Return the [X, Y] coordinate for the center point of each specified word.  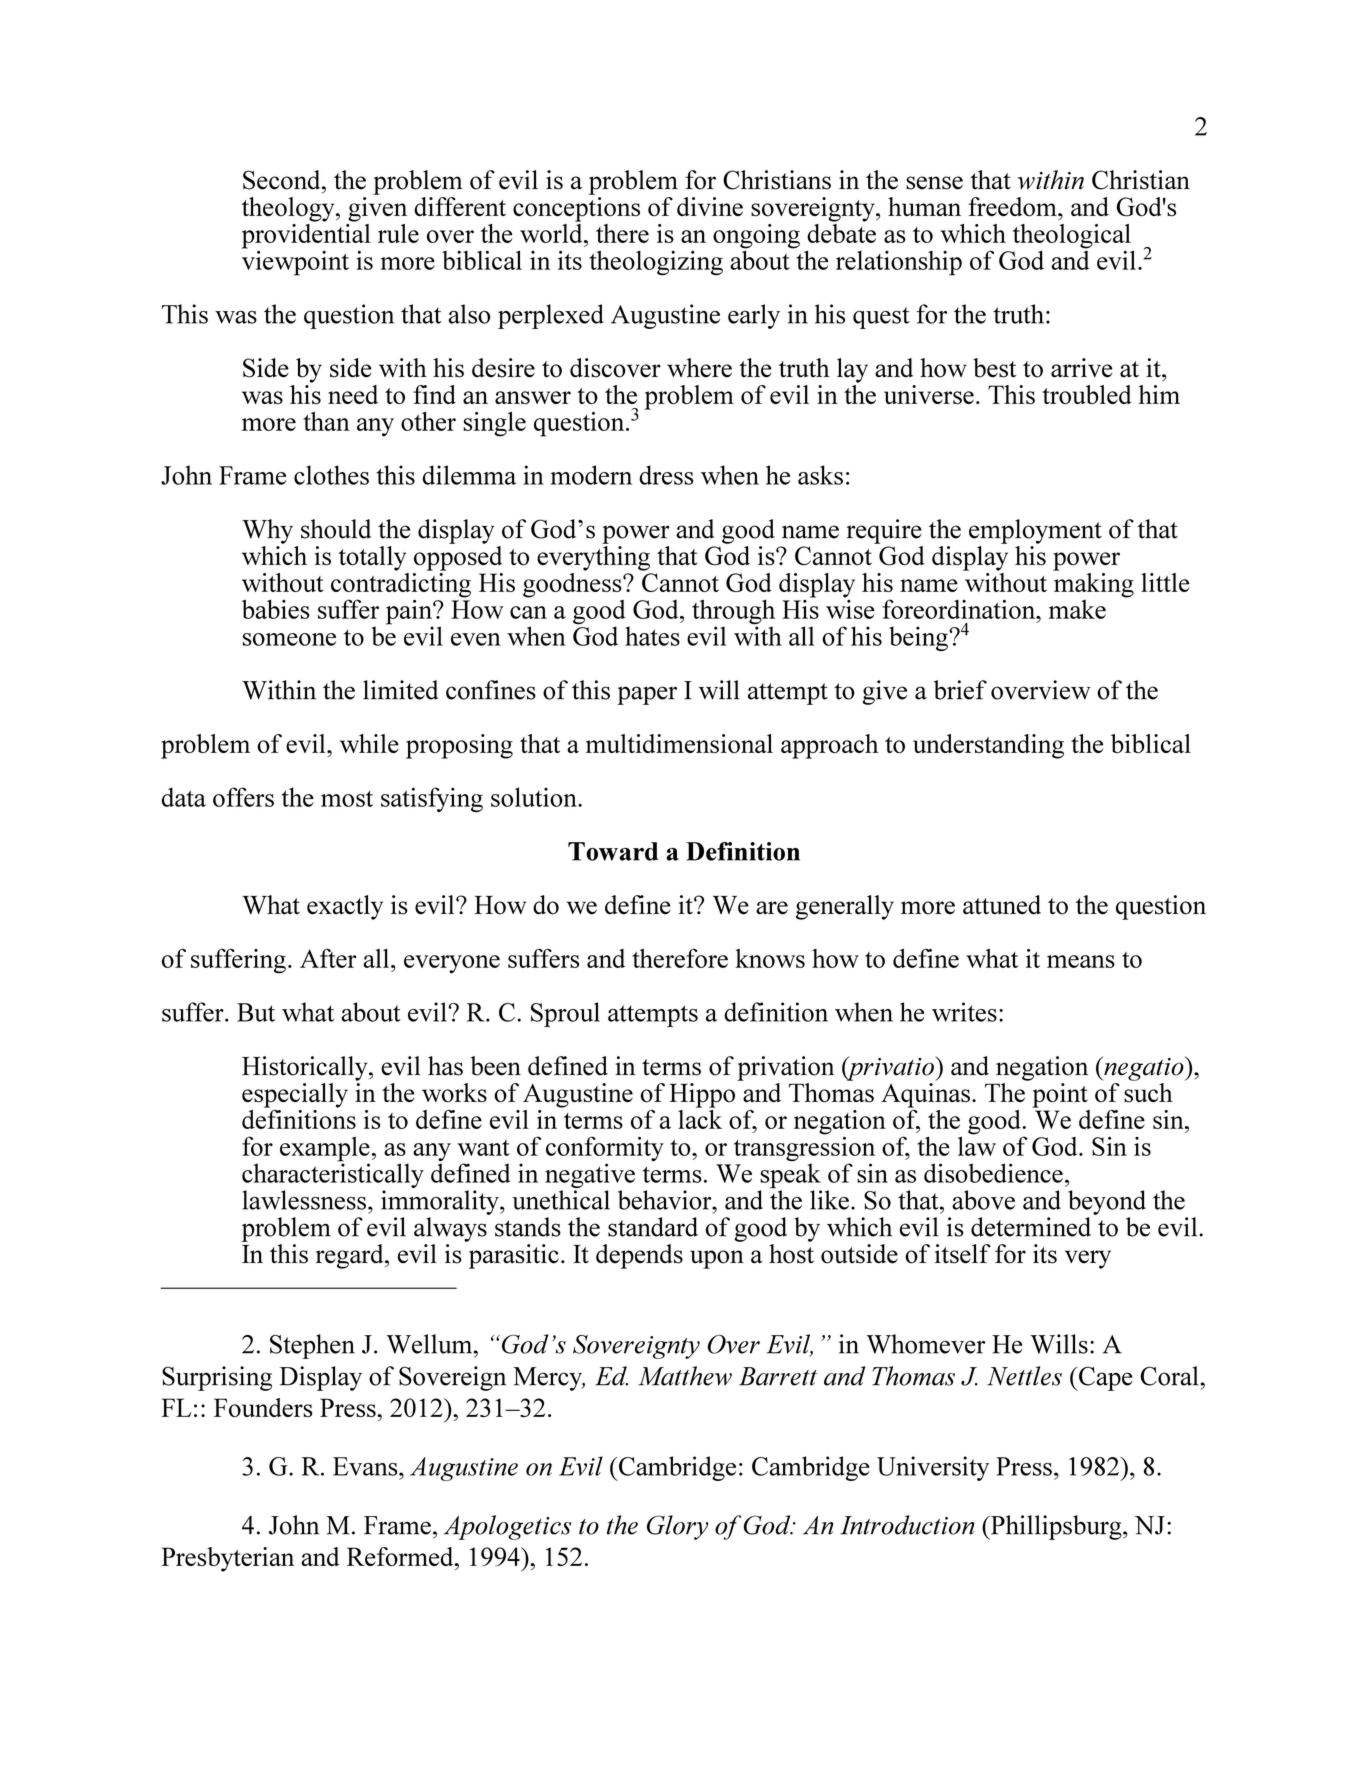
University [933, 1468]
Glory [677, 1527]
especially [295, 1095]
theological [1072, 237]
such [1148, 1093]
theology [289, 209]
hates [652, 636]
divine [710, 206]
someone [289, 639]
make [1077, 609]
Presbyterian [227, 1559]
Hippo [702, 1095]
